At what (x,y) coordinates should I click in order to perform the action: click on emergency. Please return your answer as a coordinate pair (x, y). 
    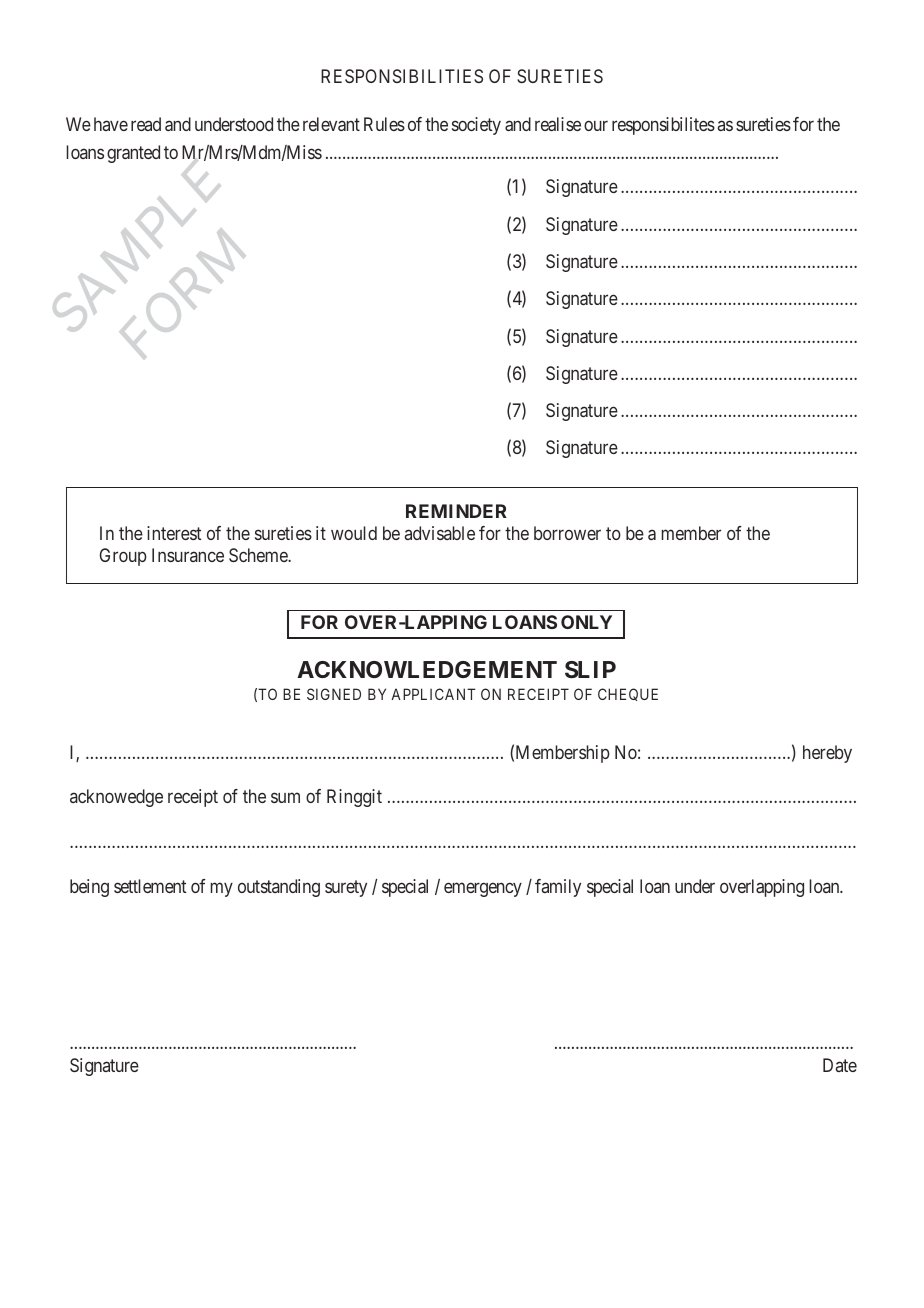
    Looking at the image, I should click on (483, 889).
